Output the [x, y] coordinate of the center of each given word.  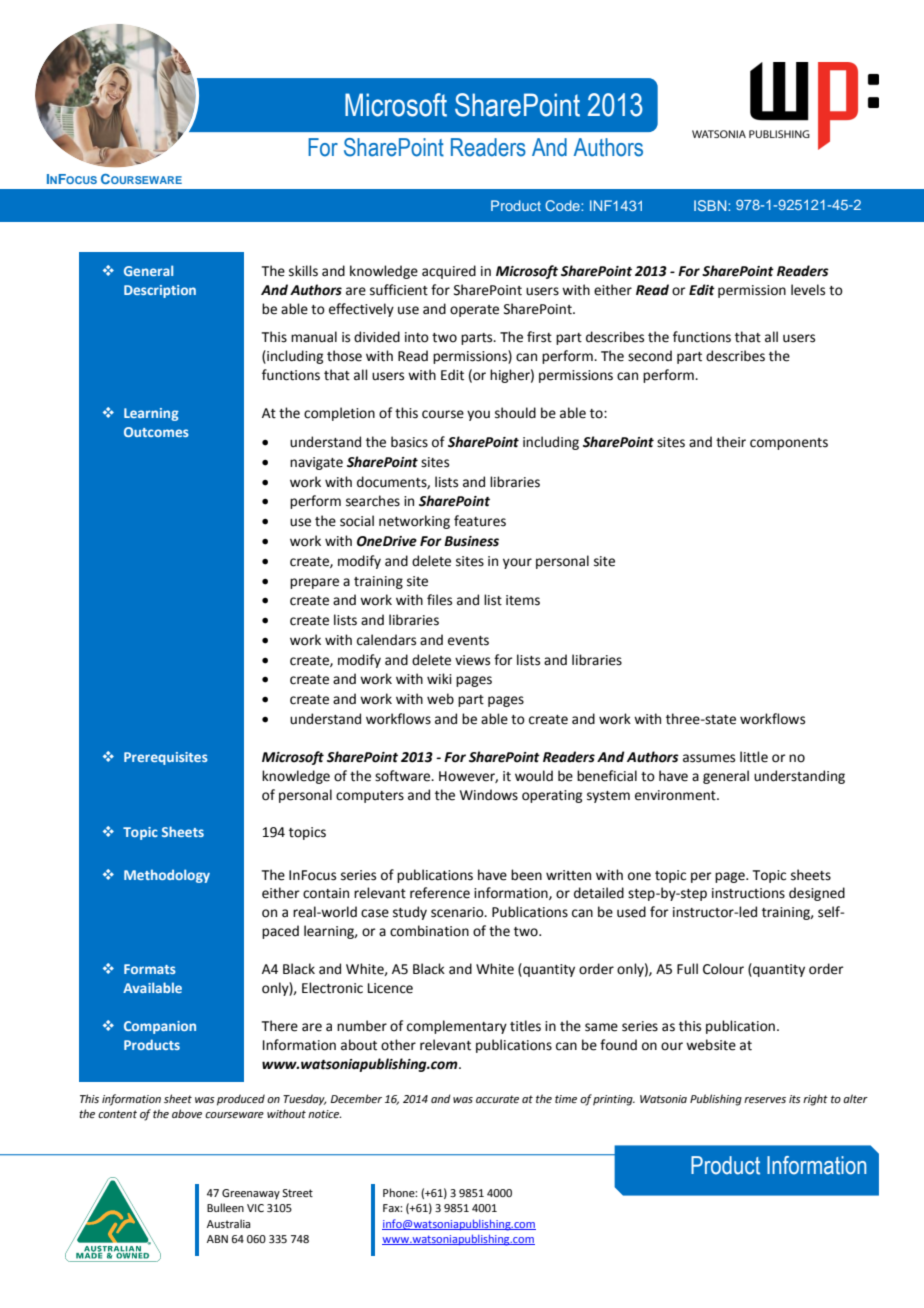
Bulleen [225, 1207]
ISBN [711, 205]
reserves [765, 1100]
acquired [449, 272]
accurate [497, 1099]
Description [160, 291]
